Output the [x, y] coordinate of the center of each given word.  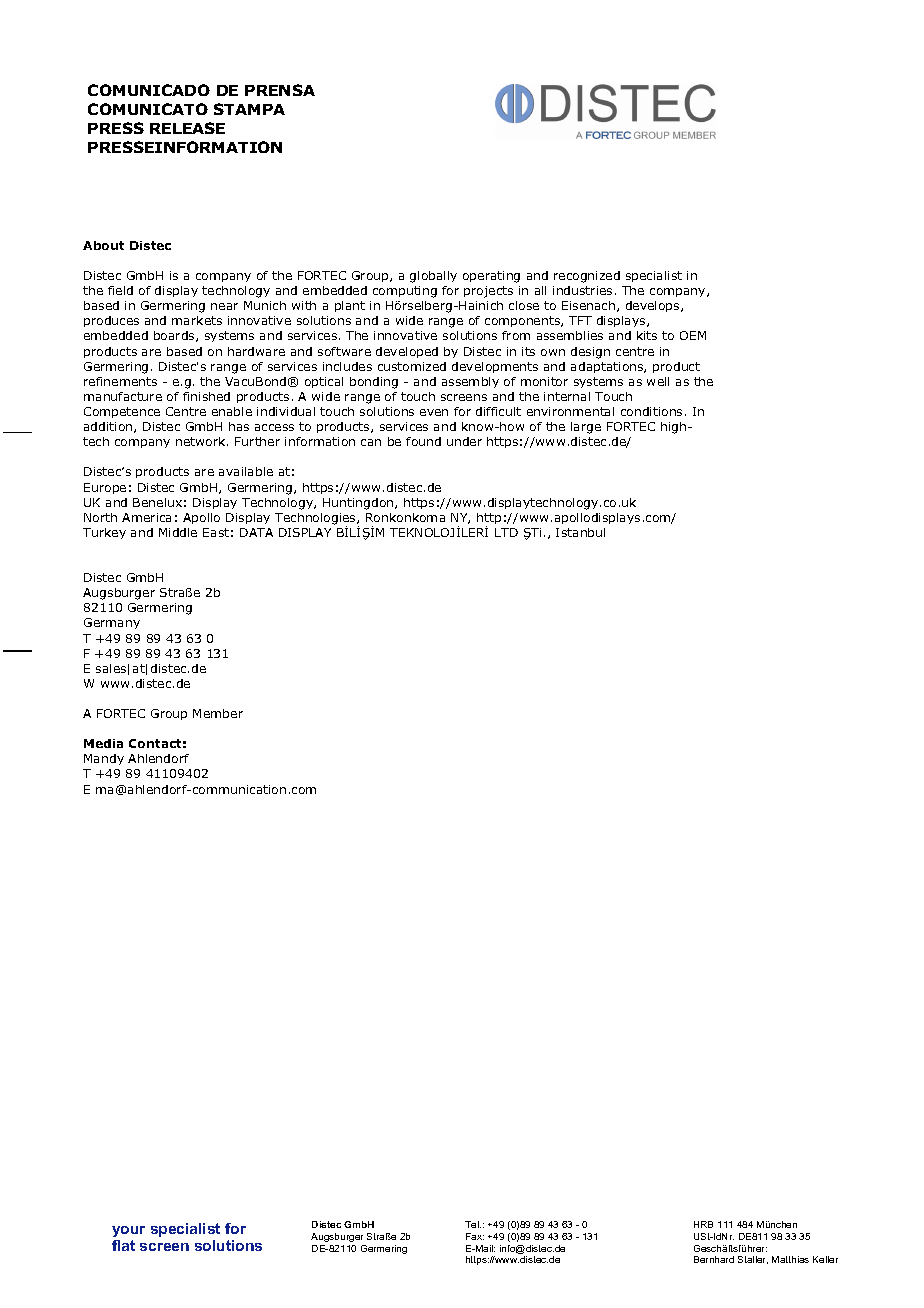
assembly [470, 382]
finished [206, 396]
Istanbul [580, 532]
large [586, 428]
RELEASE [187, 128]
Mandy [104, 759]
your [128, 1231]
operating [491, 277]
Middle [178, 532]
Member [218, 713]
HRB [703, 1224]
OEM [693, 335]
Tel [473, 1224]
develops [654, 306]
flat [123, 1245]
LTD [506, 532]
